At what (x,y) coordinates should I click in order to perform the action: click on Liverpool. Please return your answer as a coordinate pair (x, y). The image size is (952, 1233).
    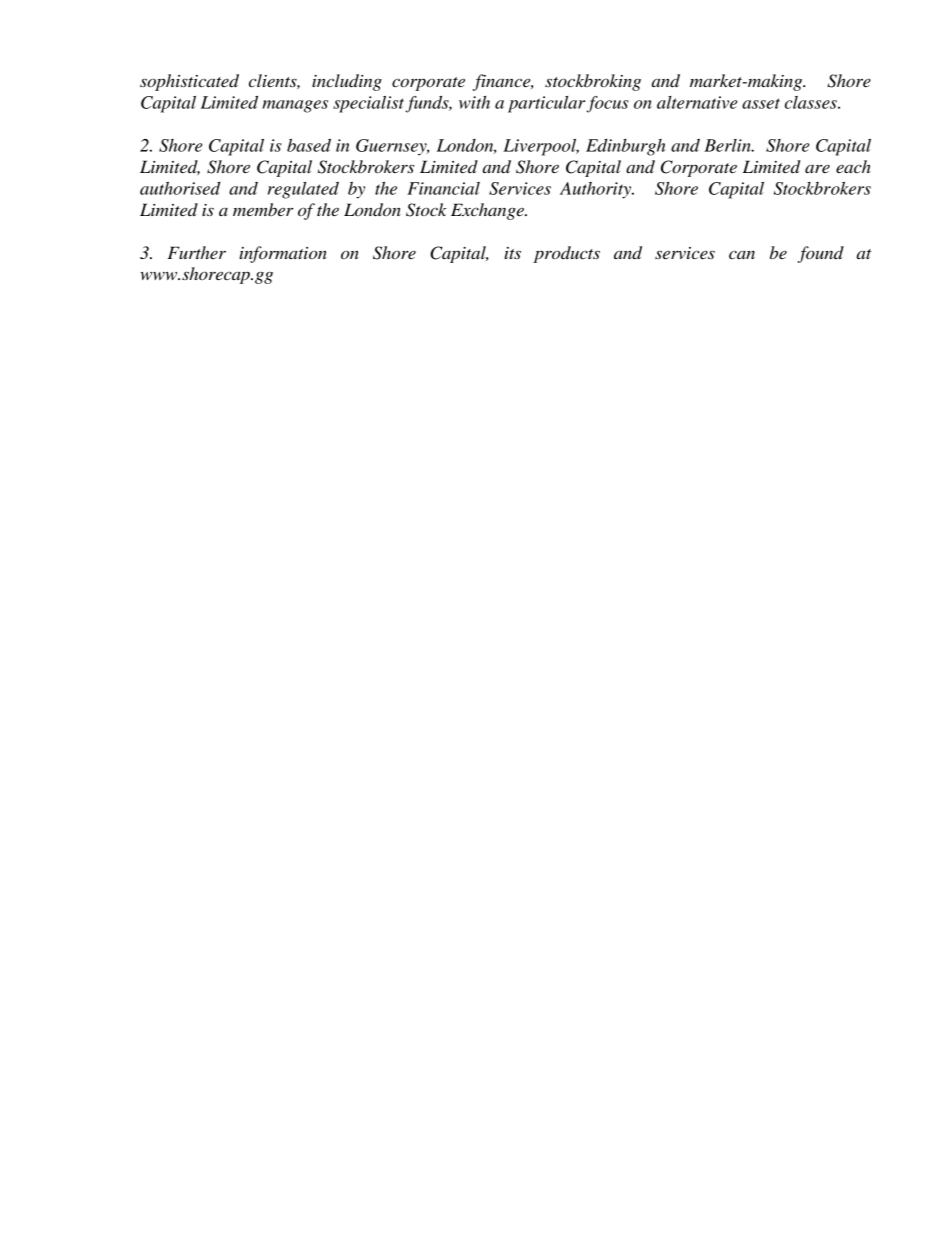
    Looking at the image, I should click on (541, 147).
